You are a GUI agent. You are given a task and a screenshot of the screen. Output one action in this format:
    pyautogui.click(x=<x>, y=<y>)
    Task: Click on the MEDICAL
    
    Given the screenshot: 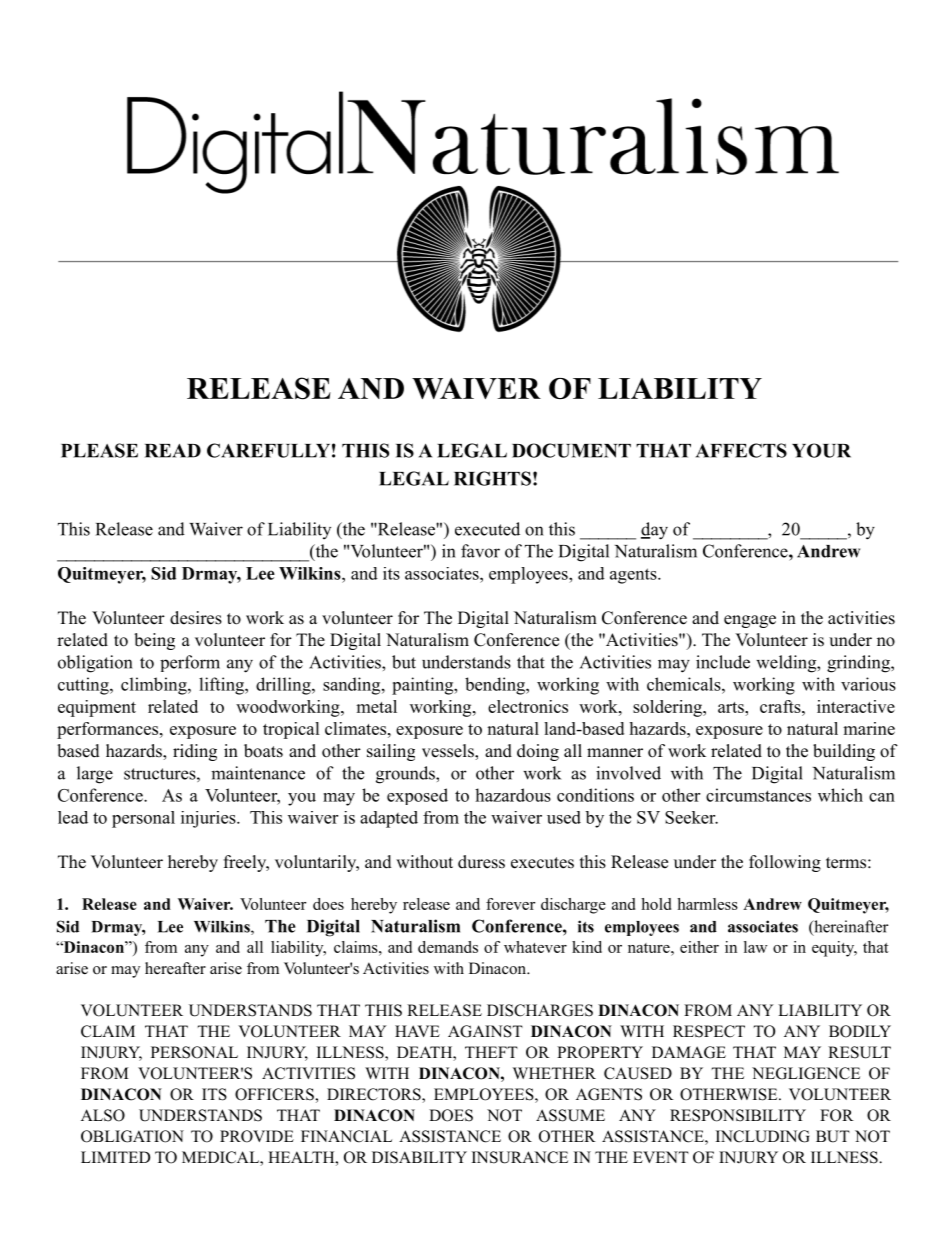 What is the action you would take?
    pyautogui.click(x=221, y=1158)
